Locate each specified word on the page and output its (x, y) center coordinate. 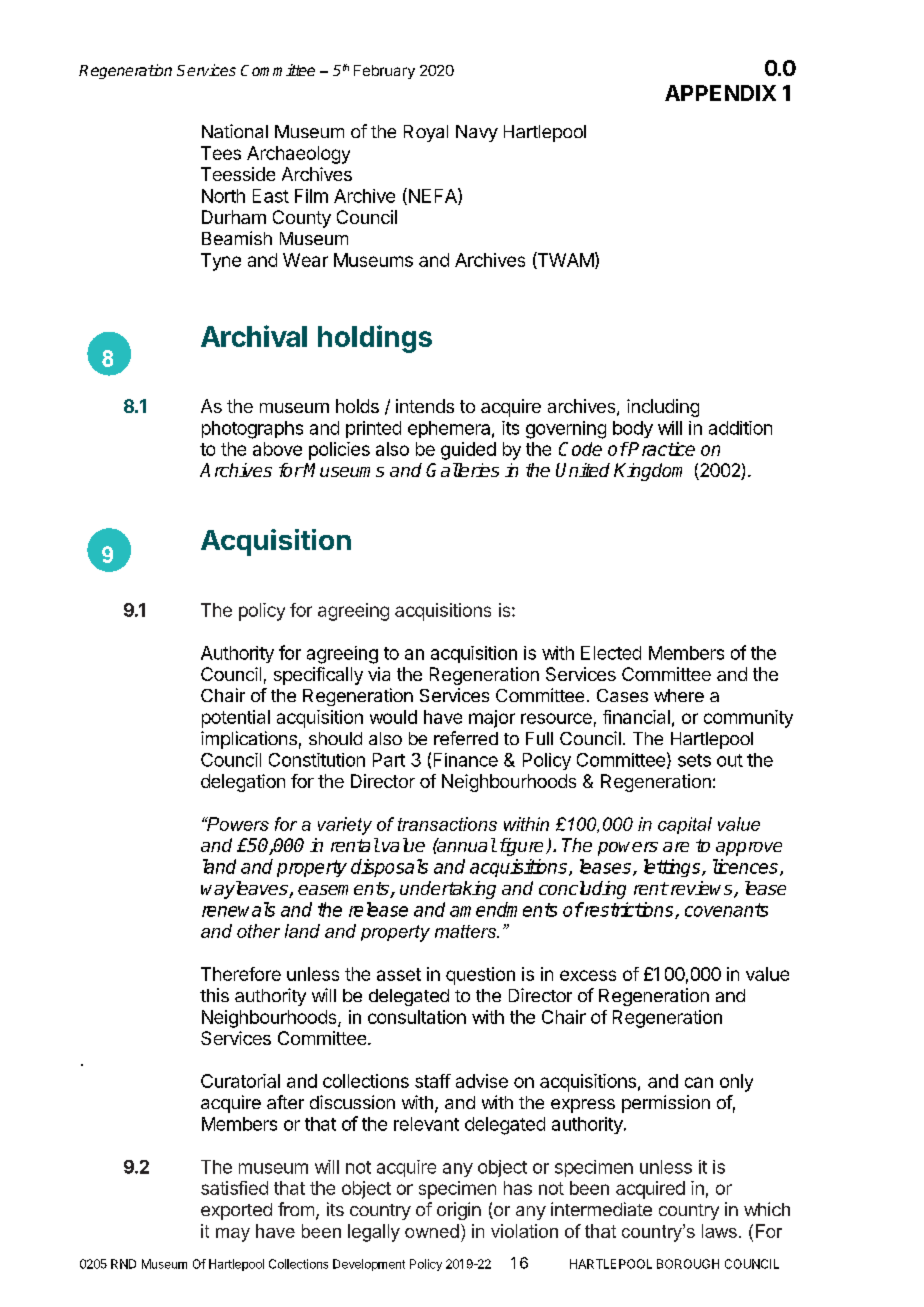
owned (432, 1231)
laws (719, 1231)
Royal (426, 133)
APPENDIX (720, 93)
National (235, 131)
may (233, 1235)
